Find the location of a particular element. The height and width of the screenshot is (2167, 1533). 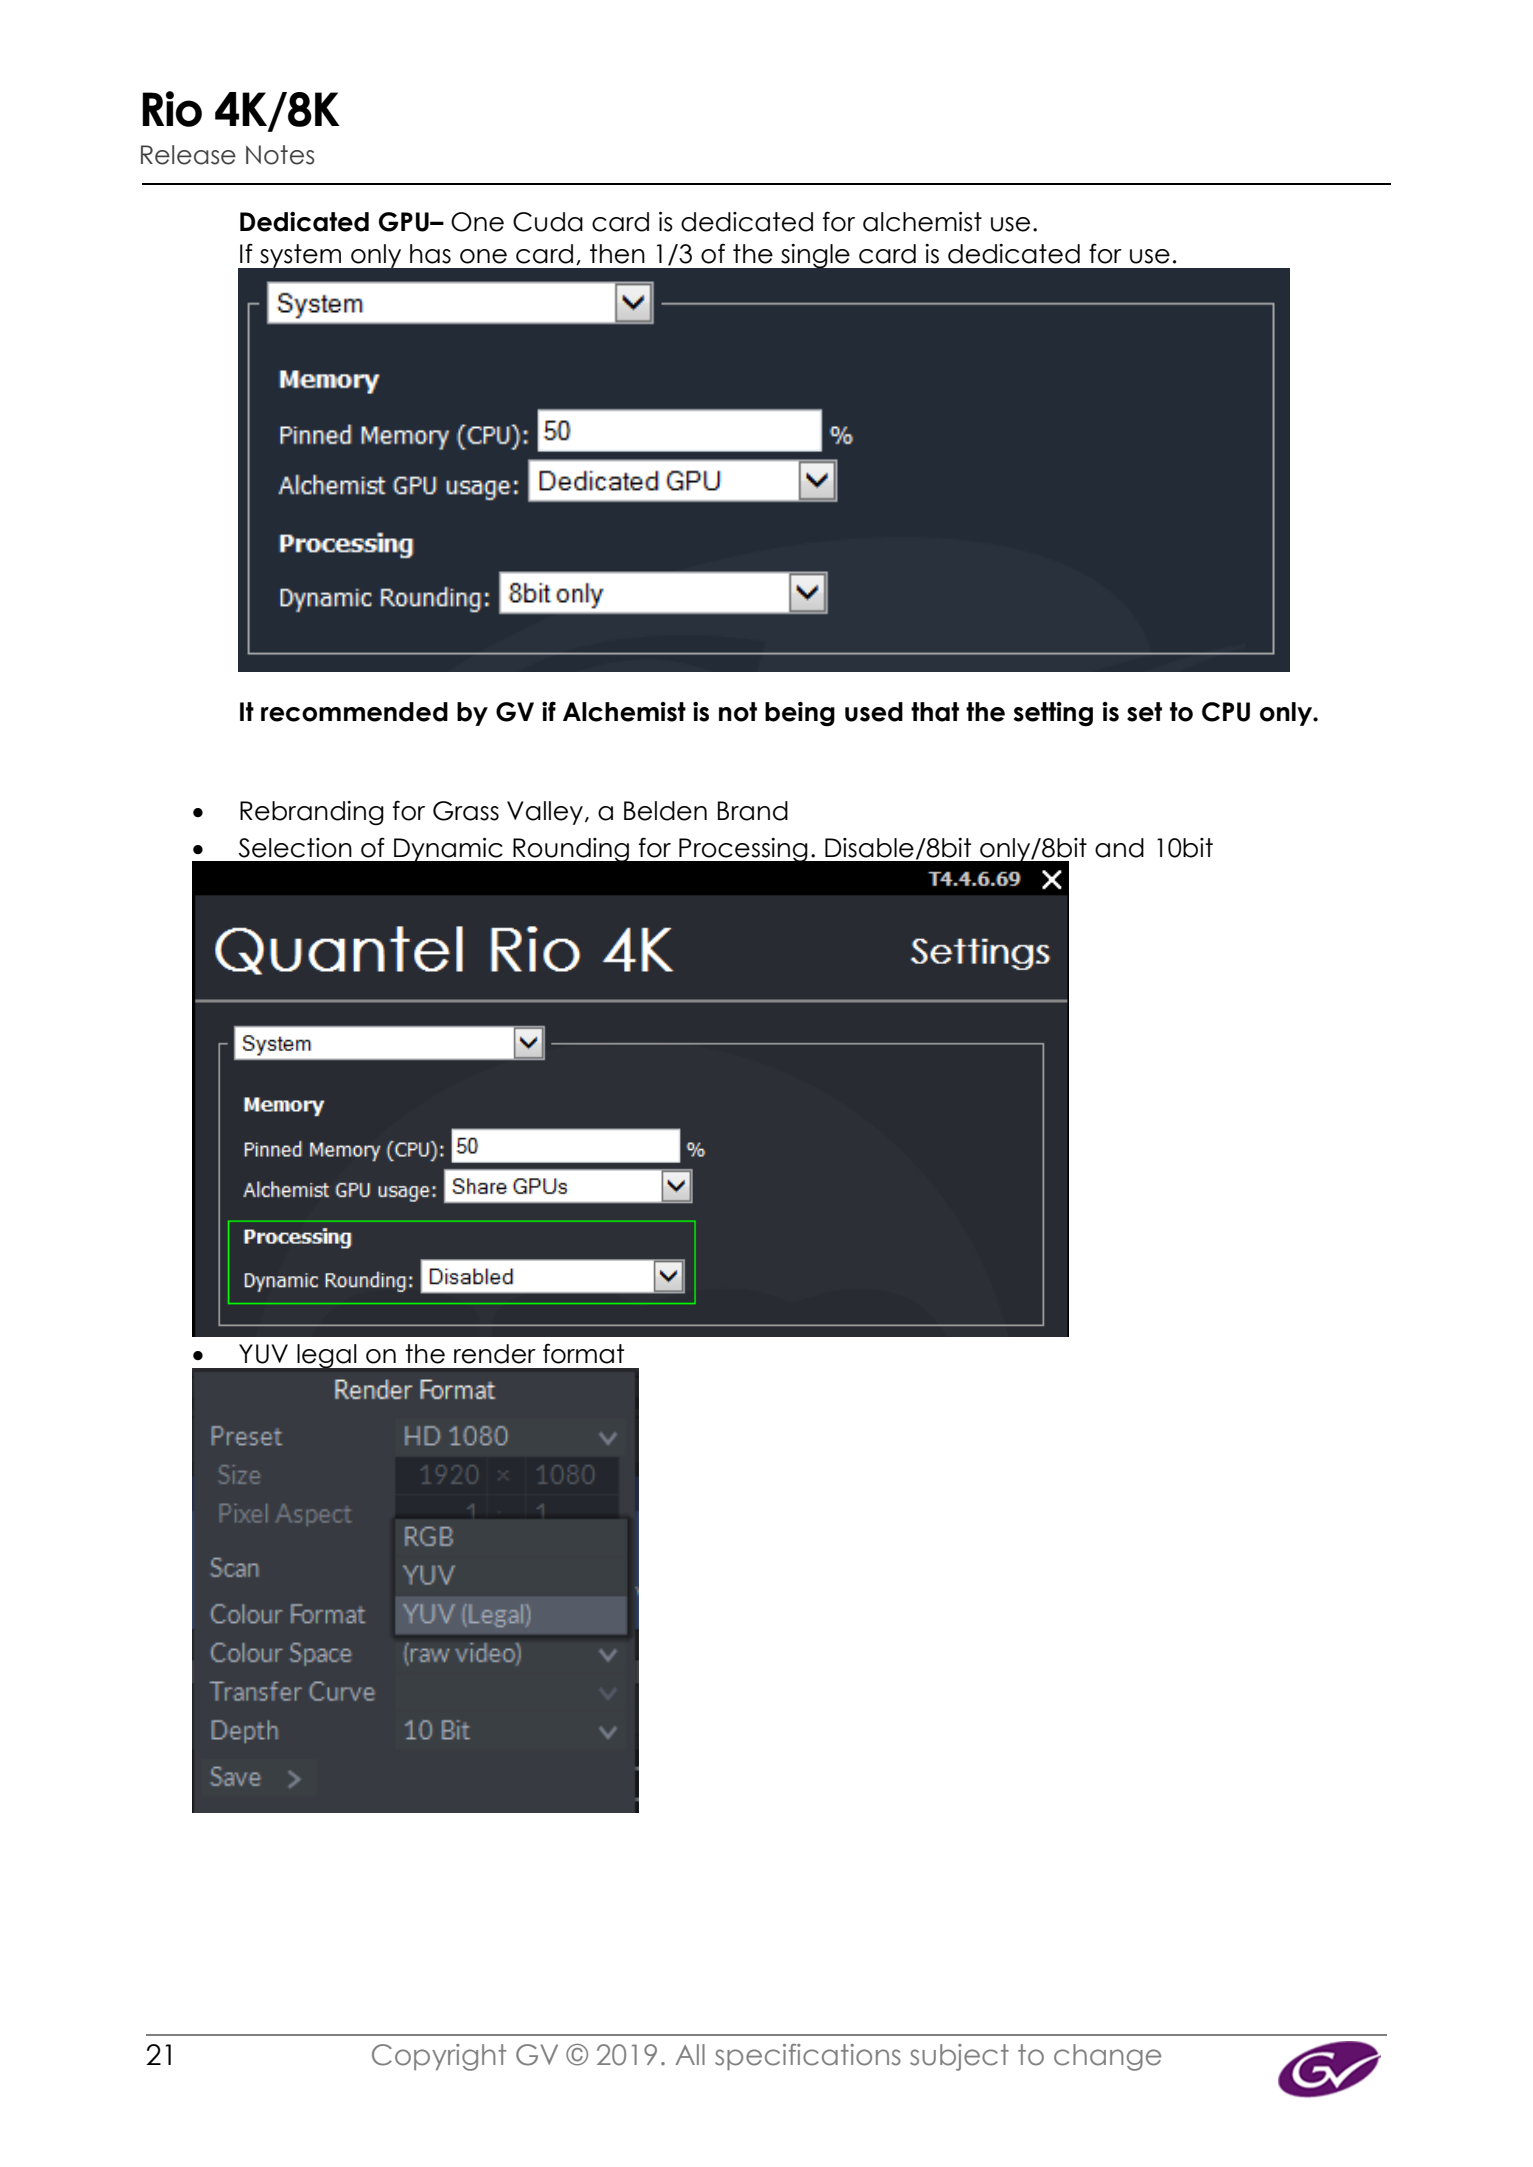

Selection is located at coordinates (295, 848).
